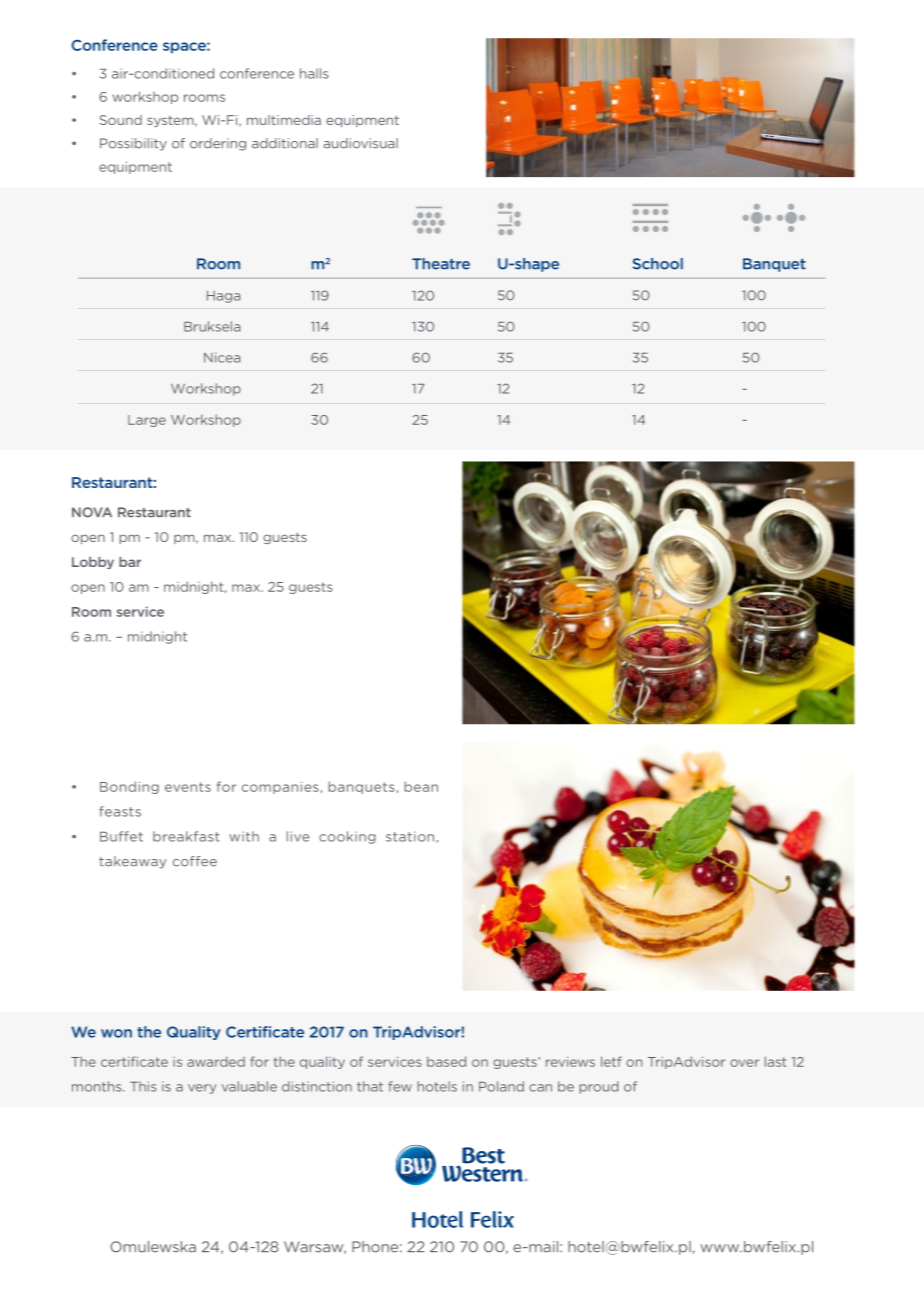  I want to click on Theatre, so click(441, 264).
